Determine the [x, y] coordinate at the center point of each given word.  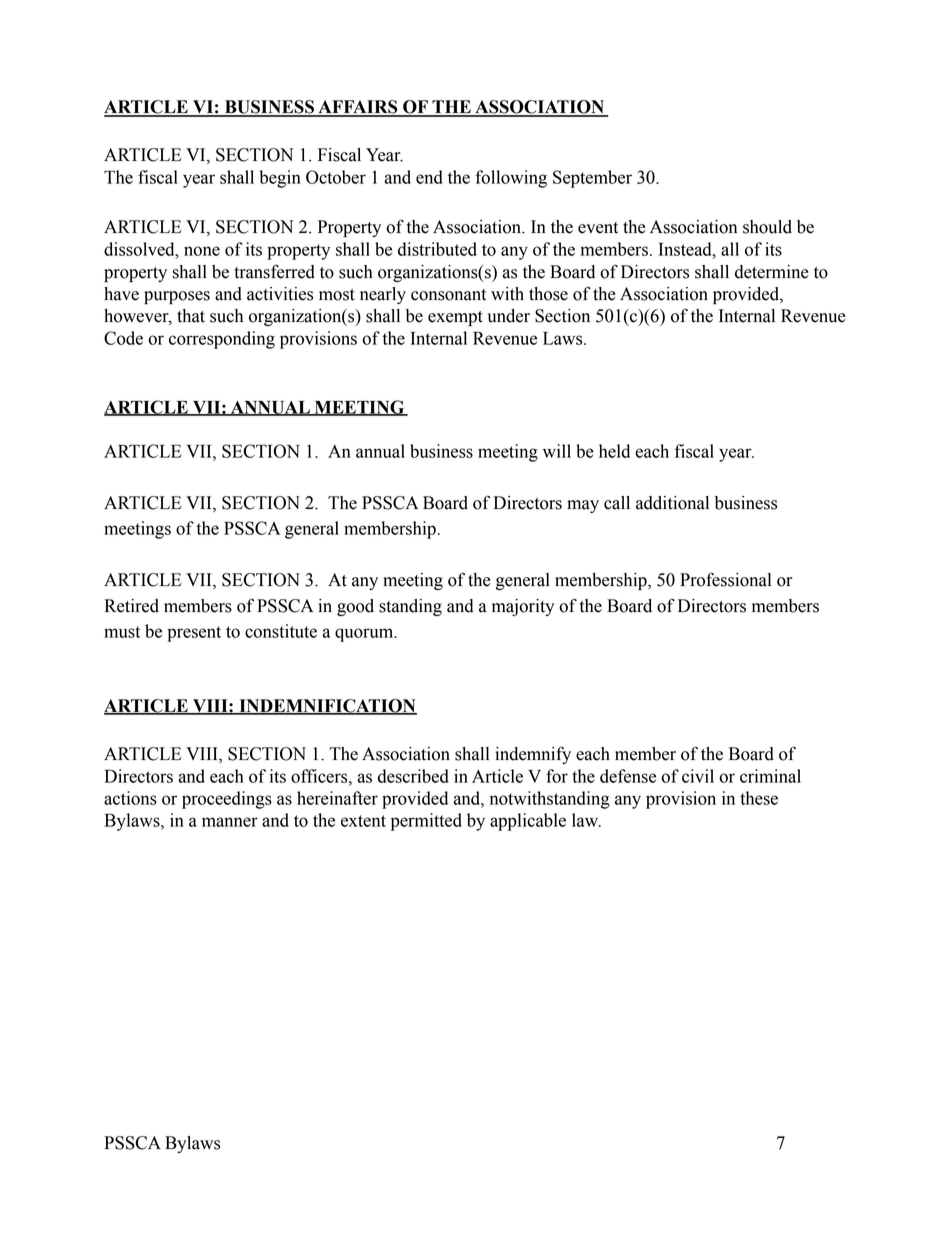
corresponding [222, 340]
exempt [455, 318]
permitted [426, 822]
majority [523, 607]
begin [280, 179]
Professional [725, 579]
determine [772, 272]
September [592, 179]
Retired [132, 606]
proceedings [227, 800]
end [429, 177]
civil [698, 776]
